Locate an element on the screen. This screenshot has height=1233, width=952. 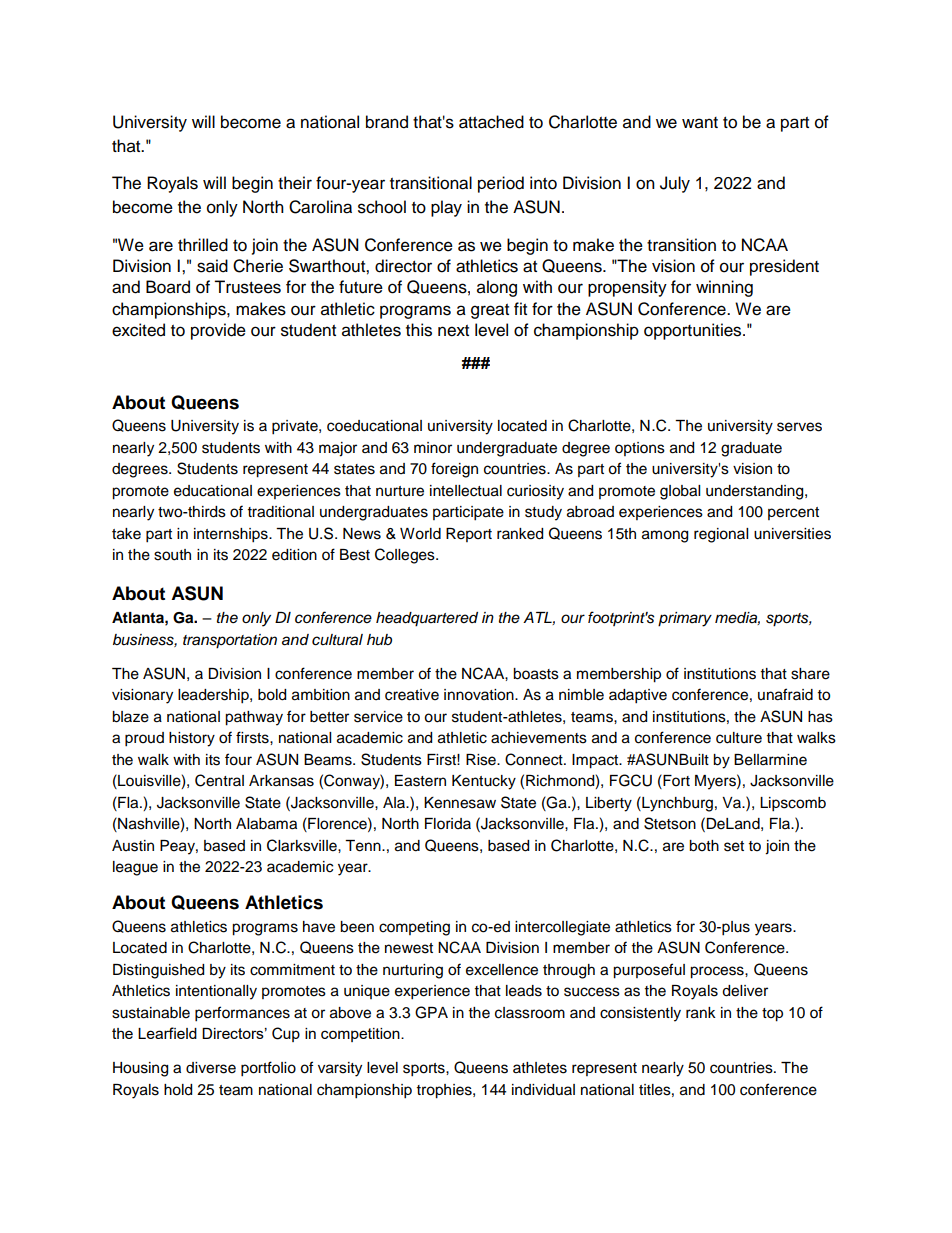
history is located at coordinates (192, 739).
